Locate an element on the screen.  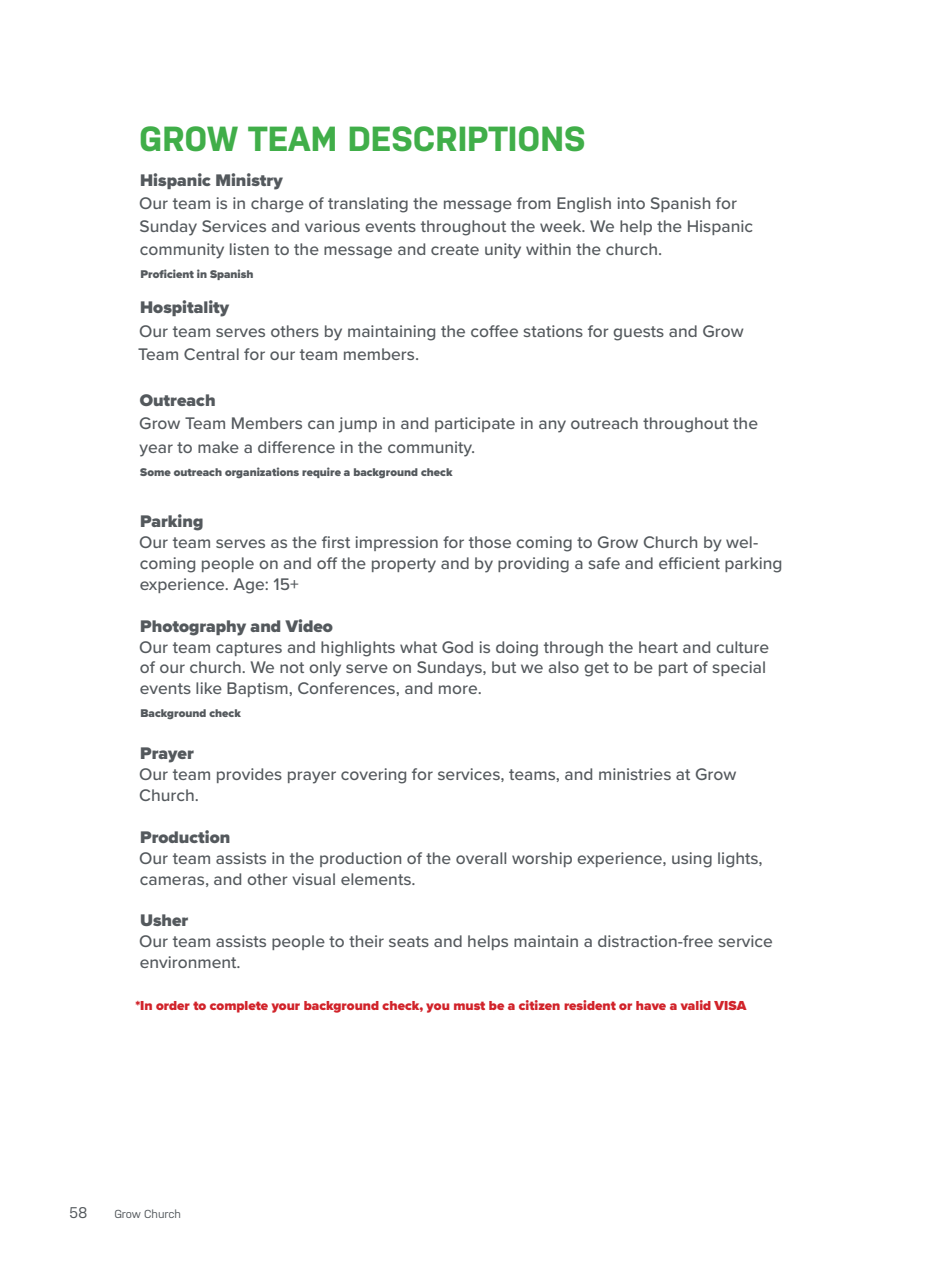
must is located at coordinates (469, 1005).
